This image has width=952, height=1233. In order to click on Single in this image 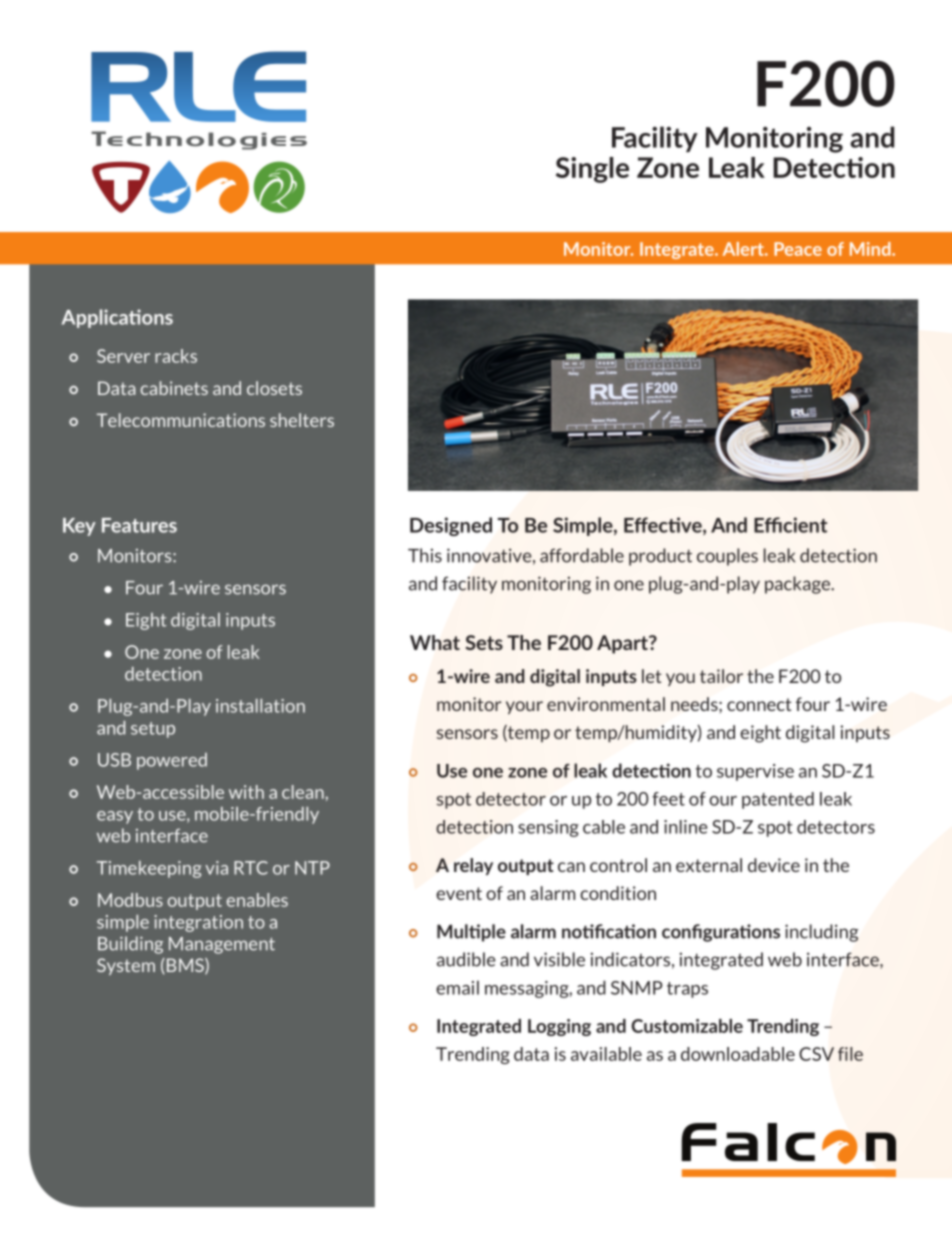, I will do `click(592, 170)`.
